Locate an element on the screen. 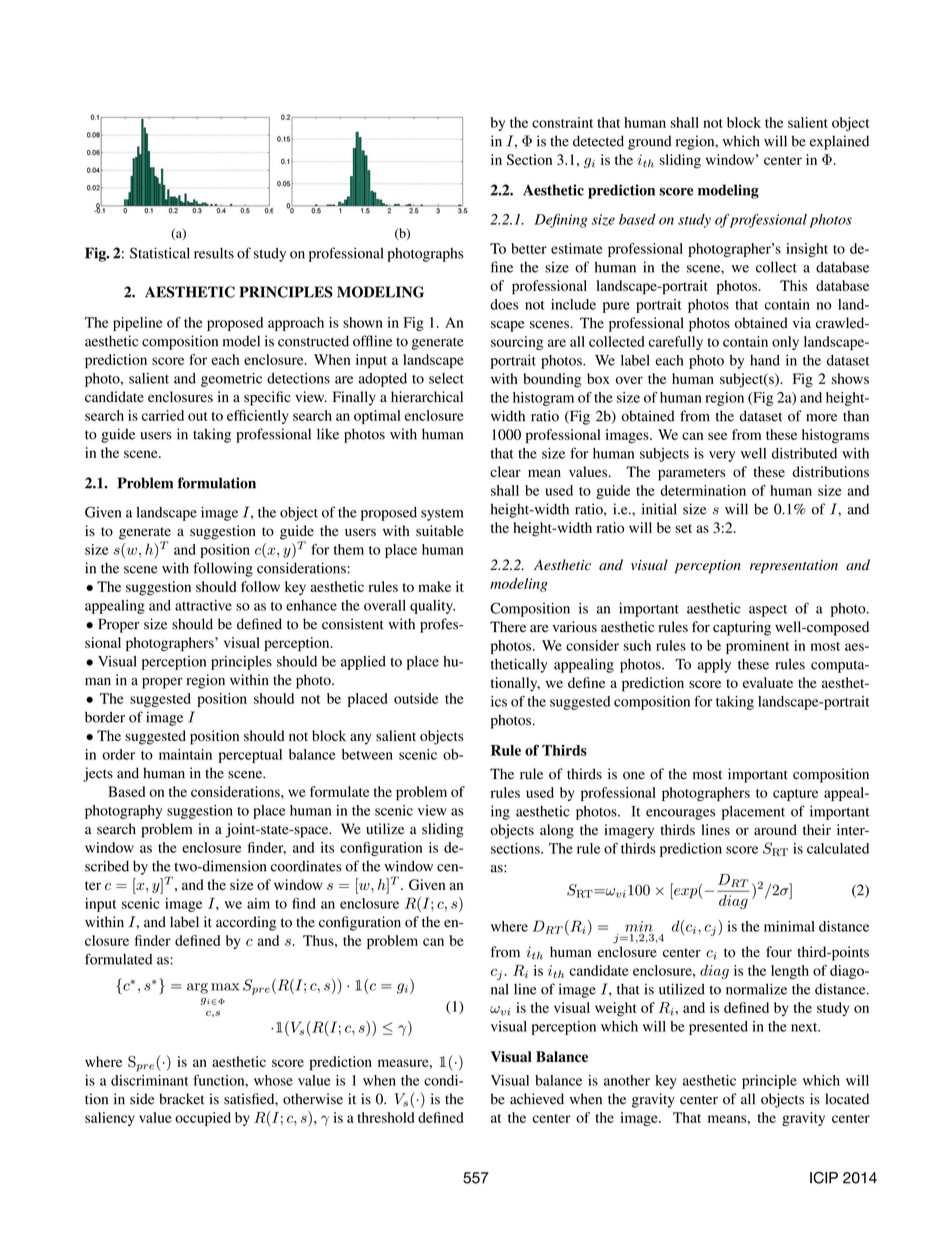  explained is located at coordinates (839, 142).
